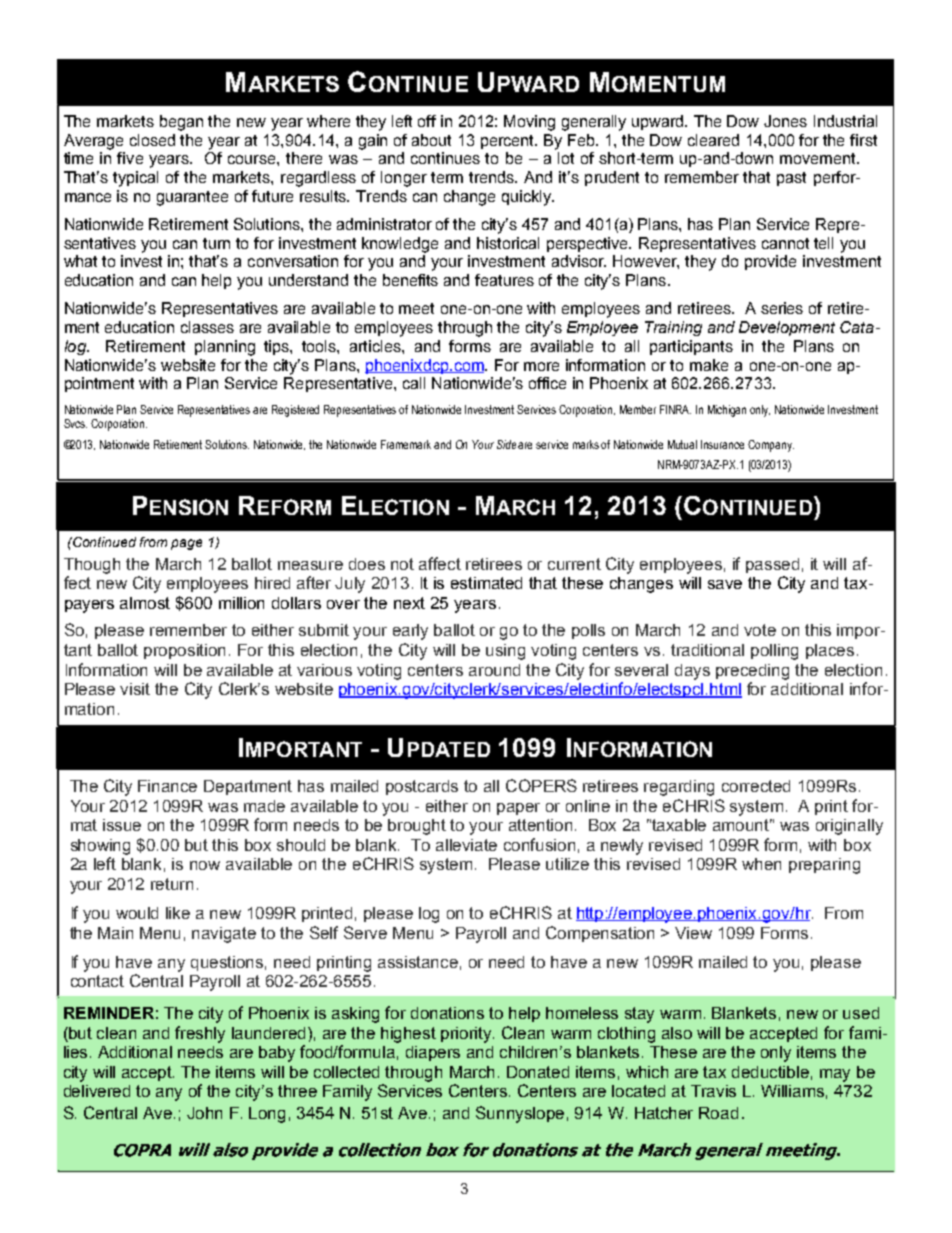 The width and height of the screenshot is (952, 1233). Describe the element at coordinates (509, 142) in the screenshot. I see `percent` at that location.
